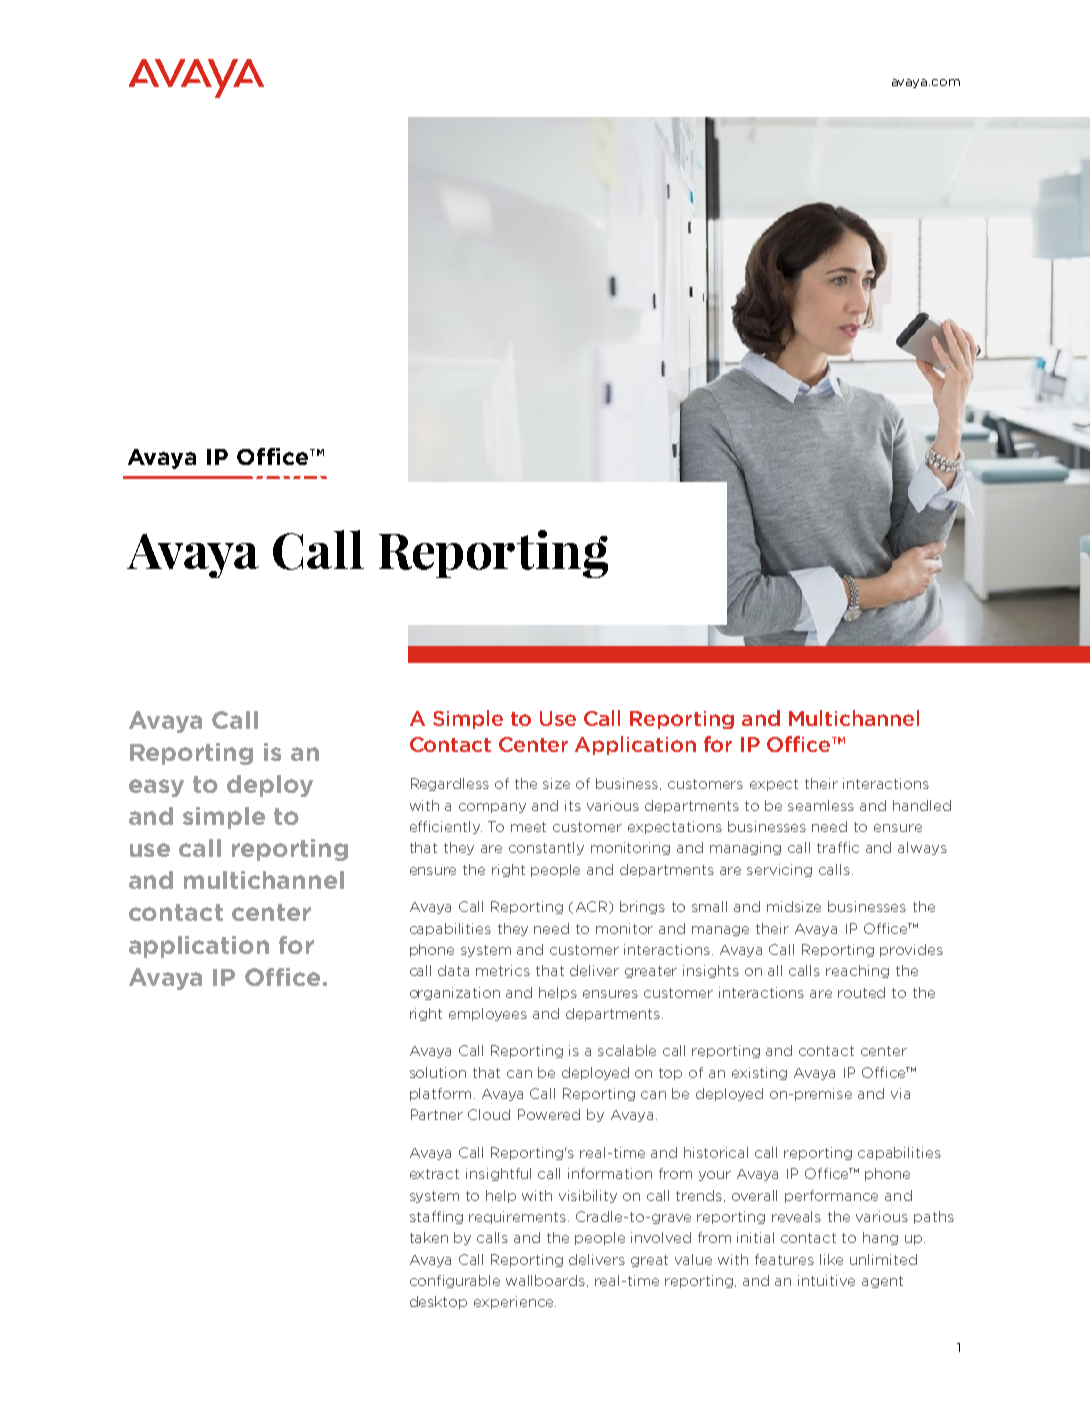 This image has height=1410, width=1090. What do you see at coordinates (453, 970) in the image?
I see `data` at bounding box center [453, 970].
